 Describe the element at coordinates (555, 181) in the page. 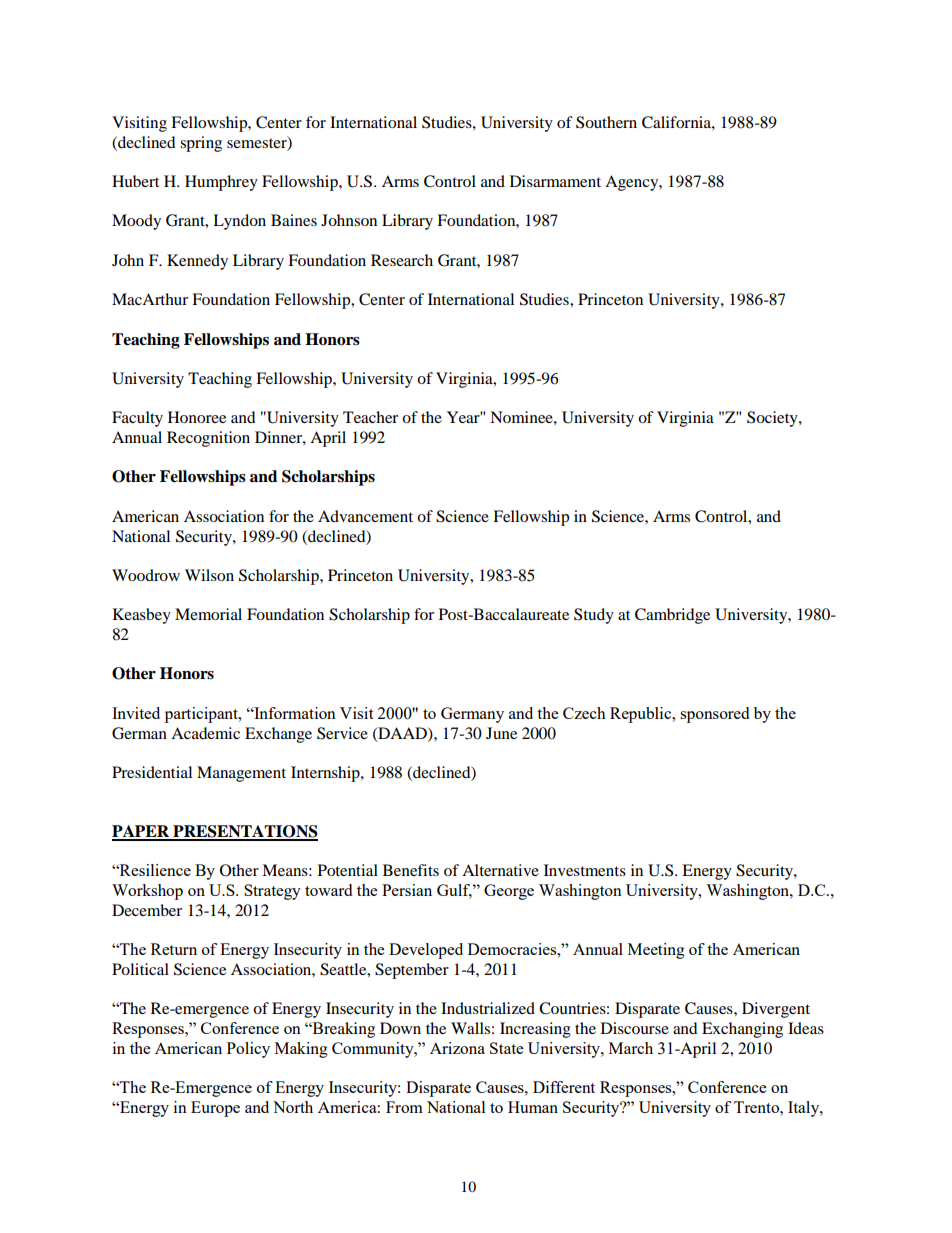

I see `Disarmament` at that location.
